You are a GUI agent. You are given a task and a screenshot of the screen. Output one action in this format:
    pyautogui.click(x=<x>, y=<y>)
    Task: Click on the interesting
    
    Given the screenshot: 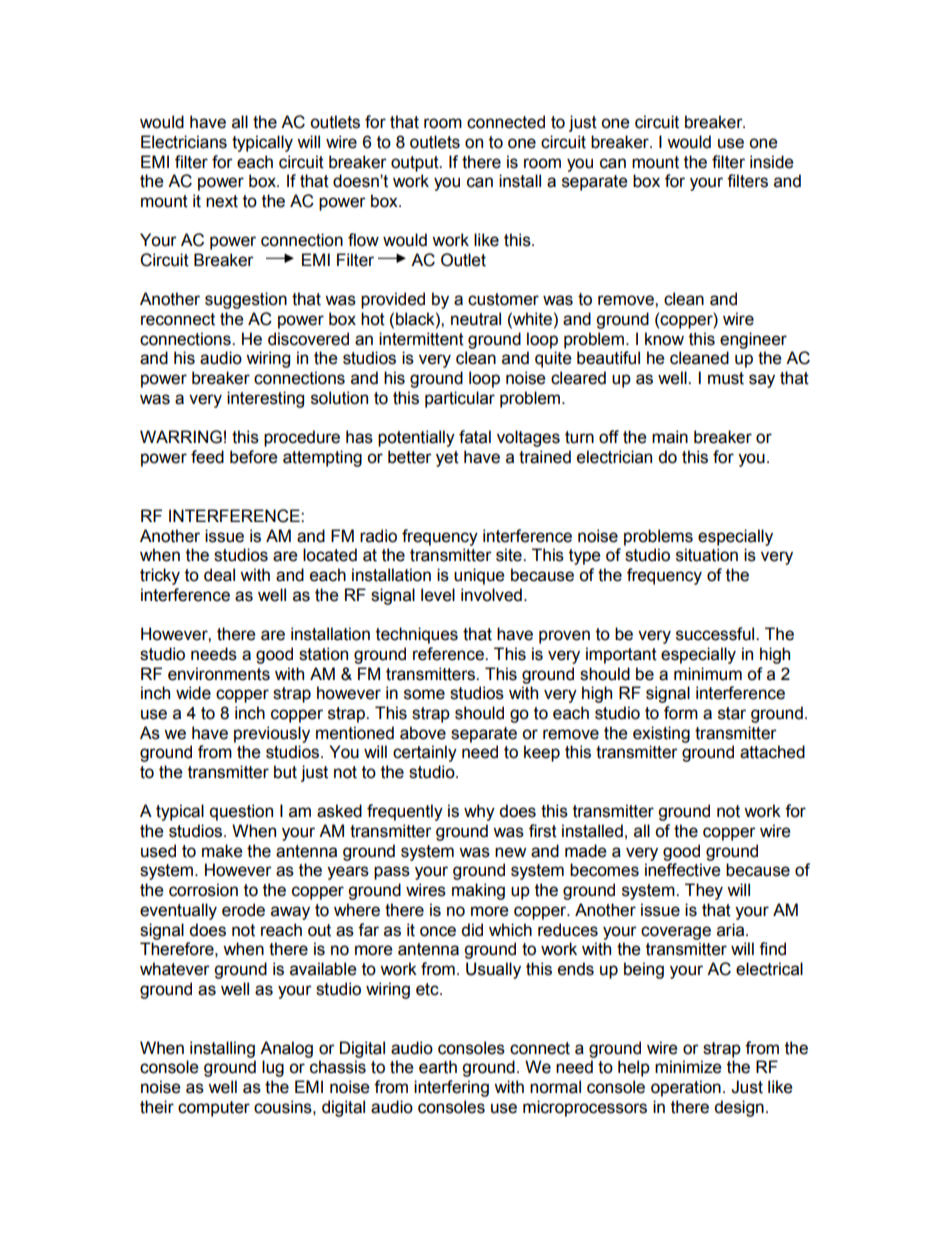 What is the action you would take?
    pyautogui.click(x=265, y=399)
